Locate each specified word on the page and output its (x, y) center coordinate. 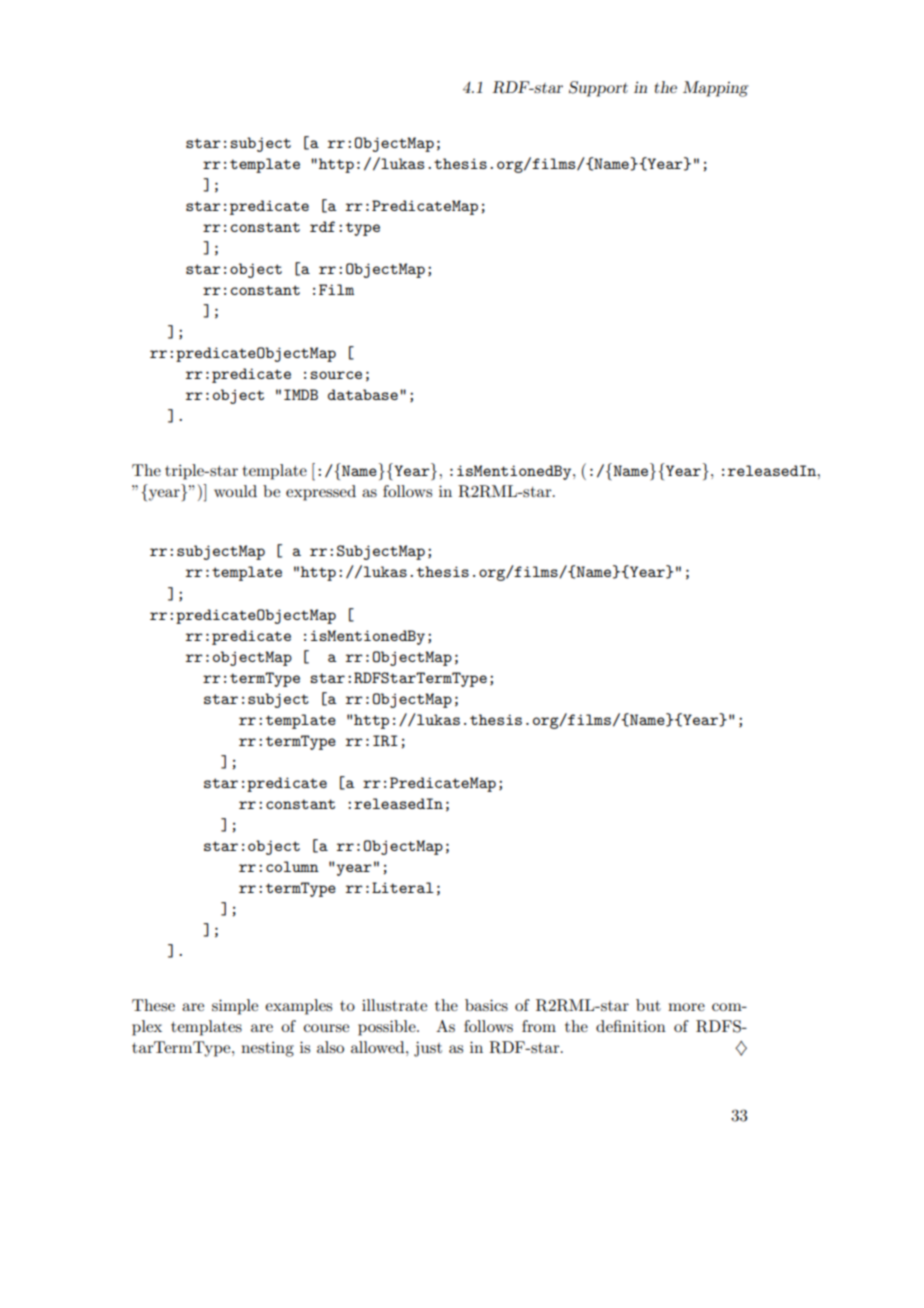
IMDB (301, 394)
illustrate (394, 1005)
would (235, 491)
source (336, 375)
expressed (321, 493)
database (363, 394)
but (648, 1005)
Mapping (716, 89)
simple (235, 1007)
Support (598, 89)
